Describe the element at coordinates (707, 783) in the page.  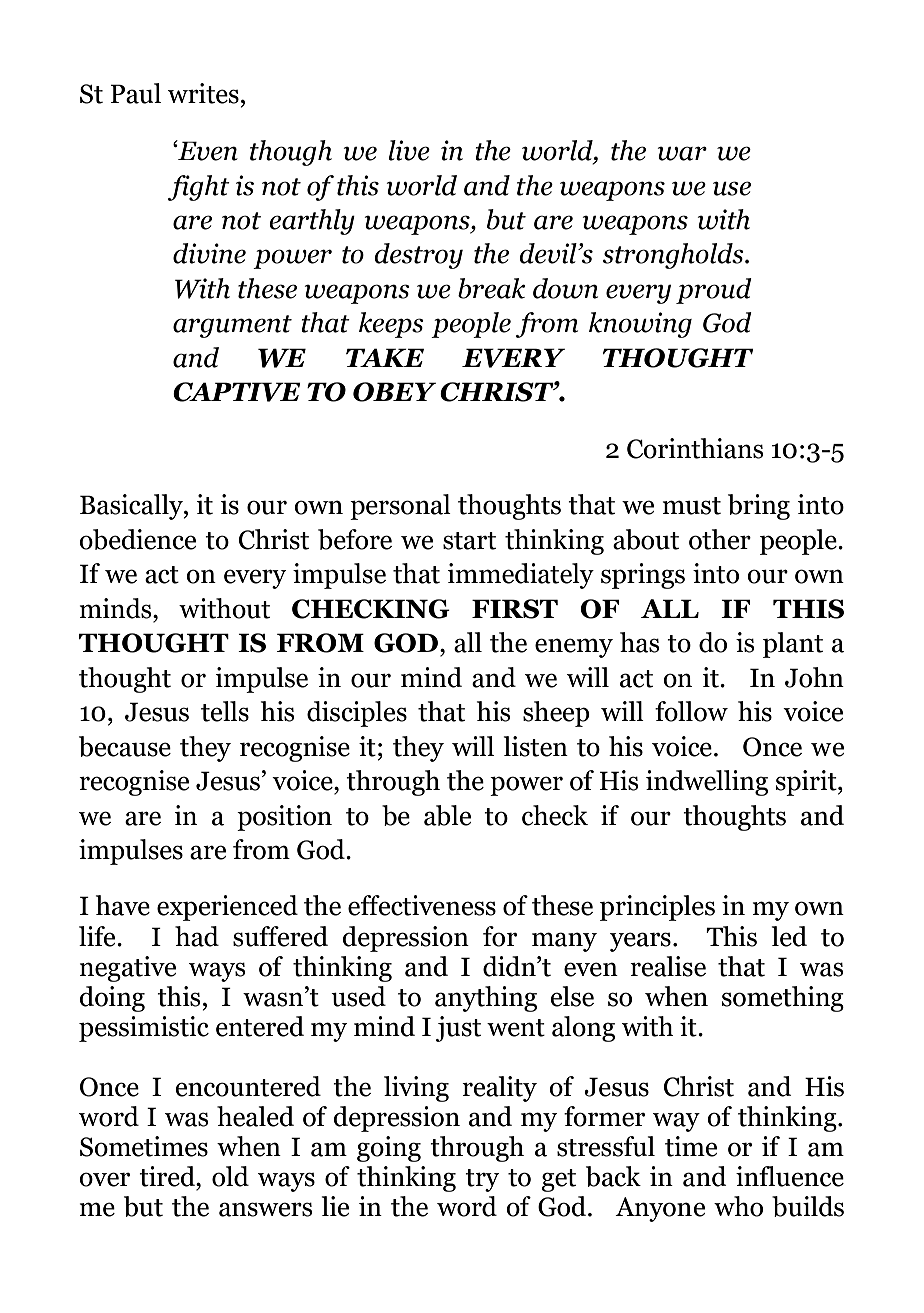
I see `indwelling` at that location.
